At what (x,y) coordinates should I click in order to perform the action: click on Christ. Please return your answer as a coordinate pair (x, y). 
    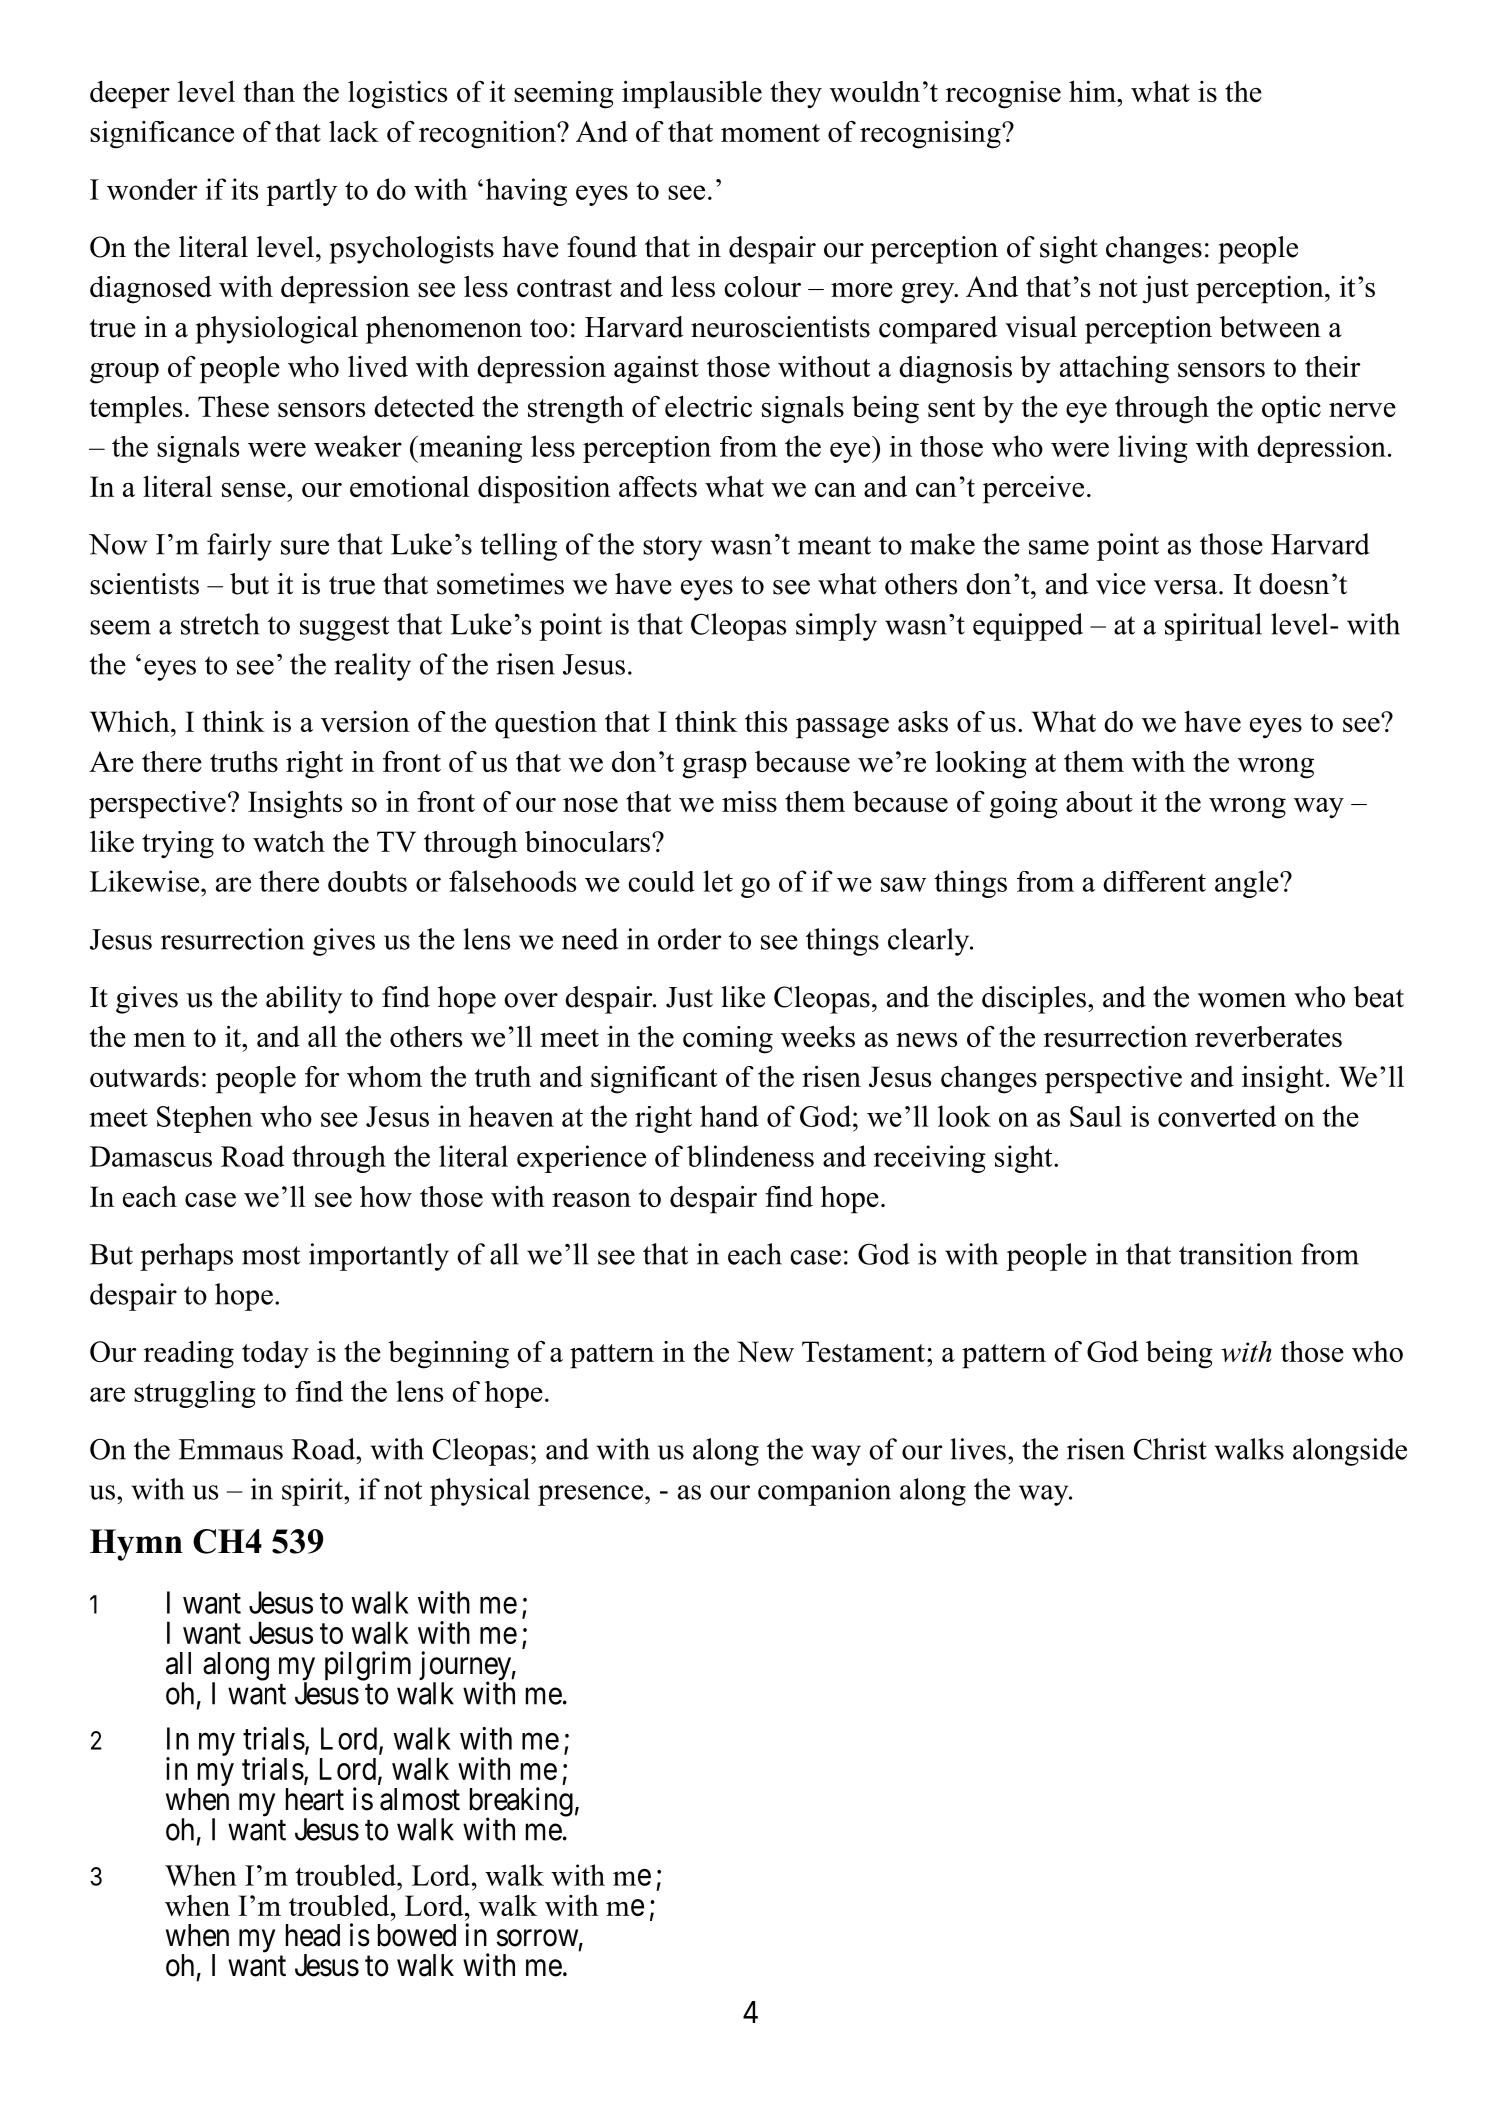
    Looking at the image, I should click on (1170, 1449).
